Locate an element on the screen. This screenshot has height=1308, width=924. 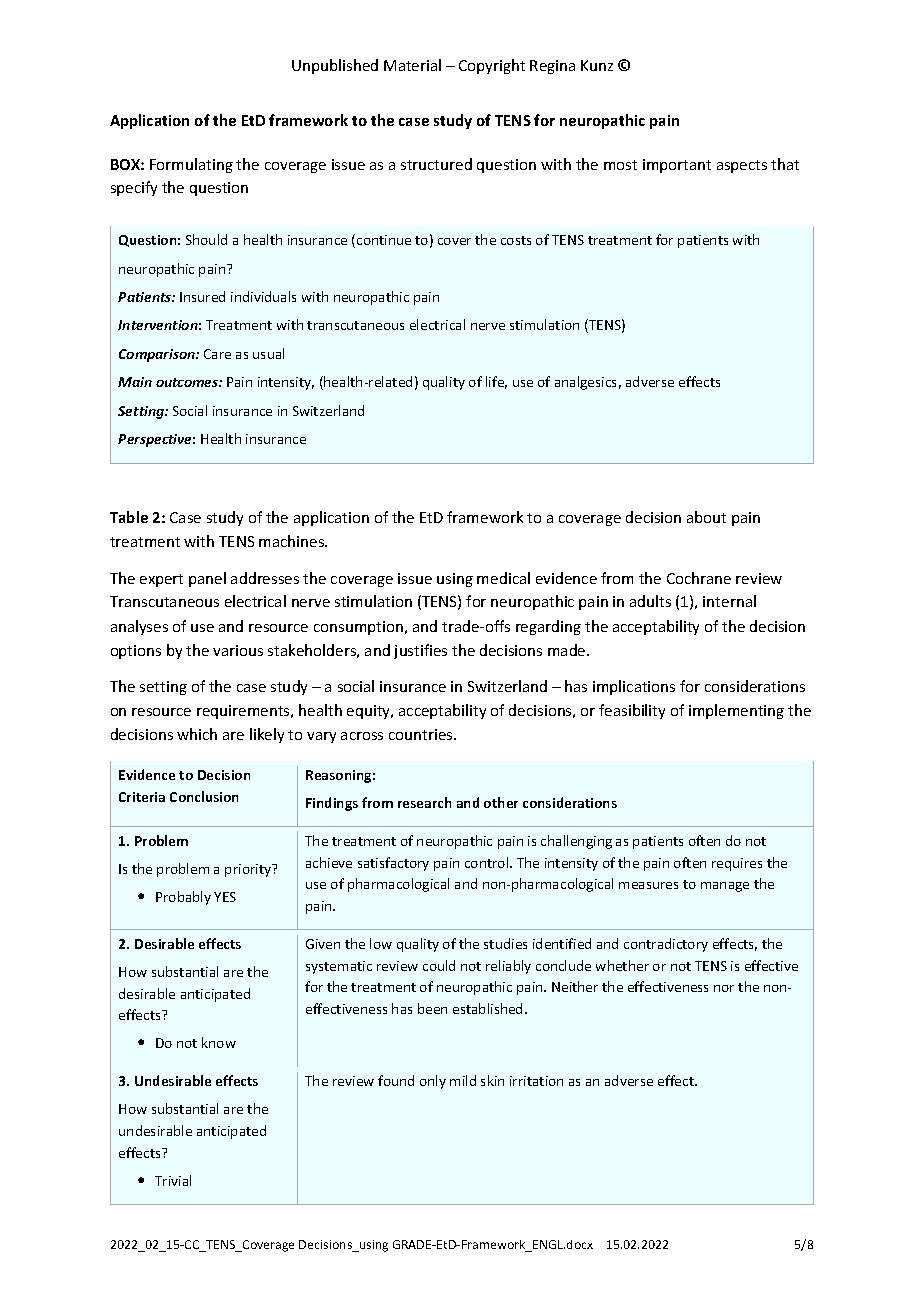
mild is located at coordinates (463, 1080).
